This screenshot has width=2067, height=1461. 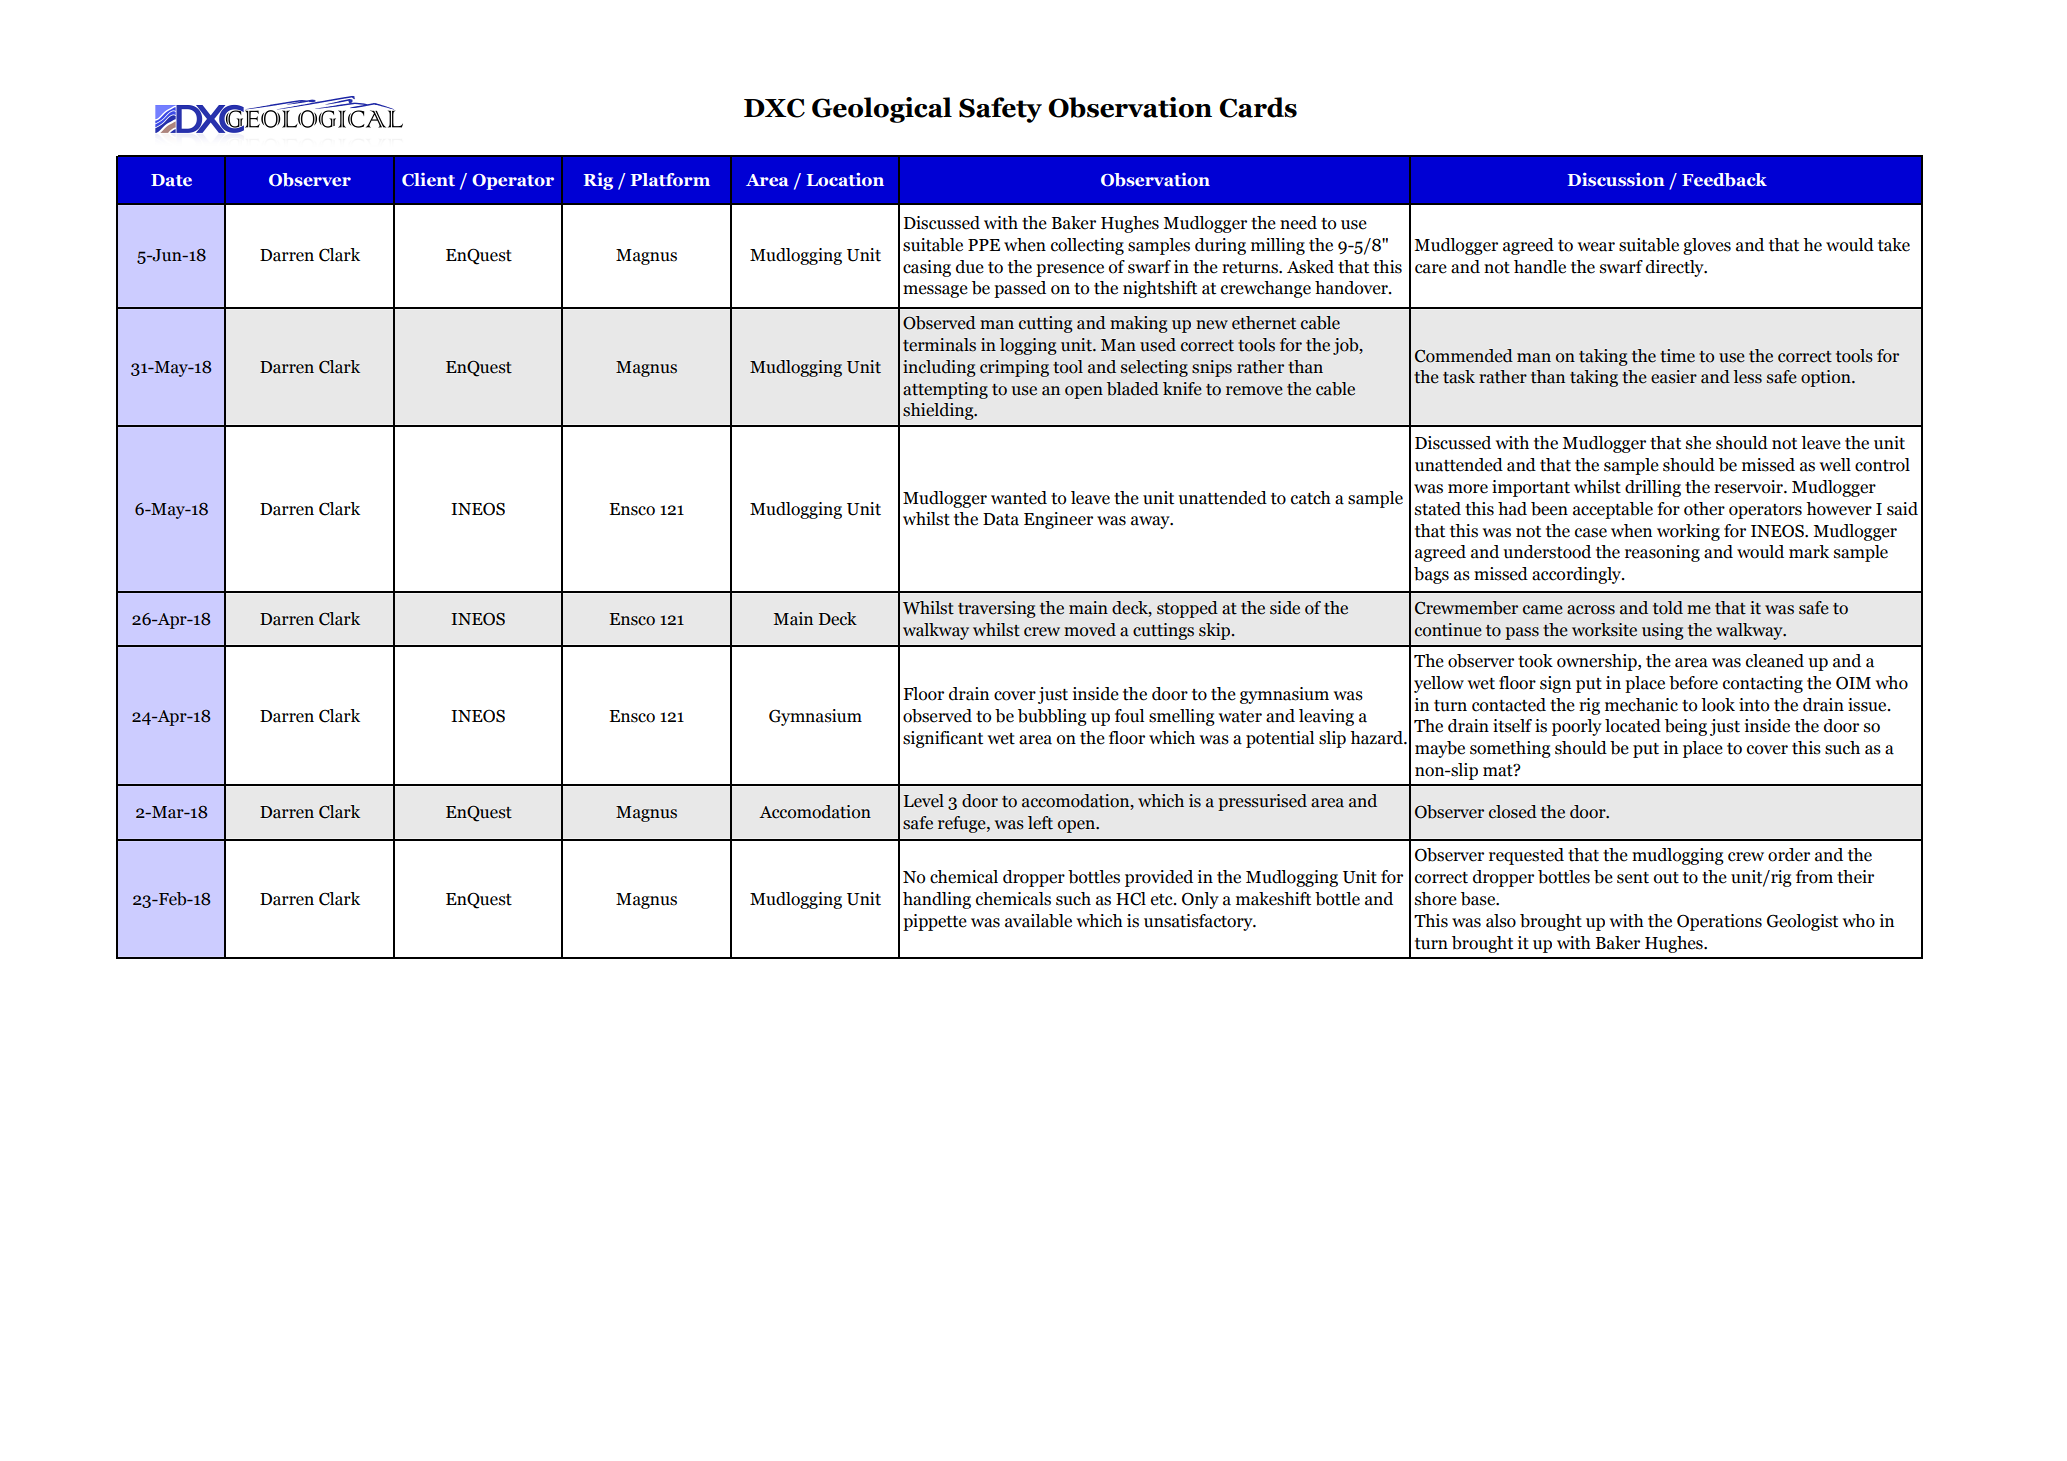 I want to click on Client, so click(x=428, y=180).
